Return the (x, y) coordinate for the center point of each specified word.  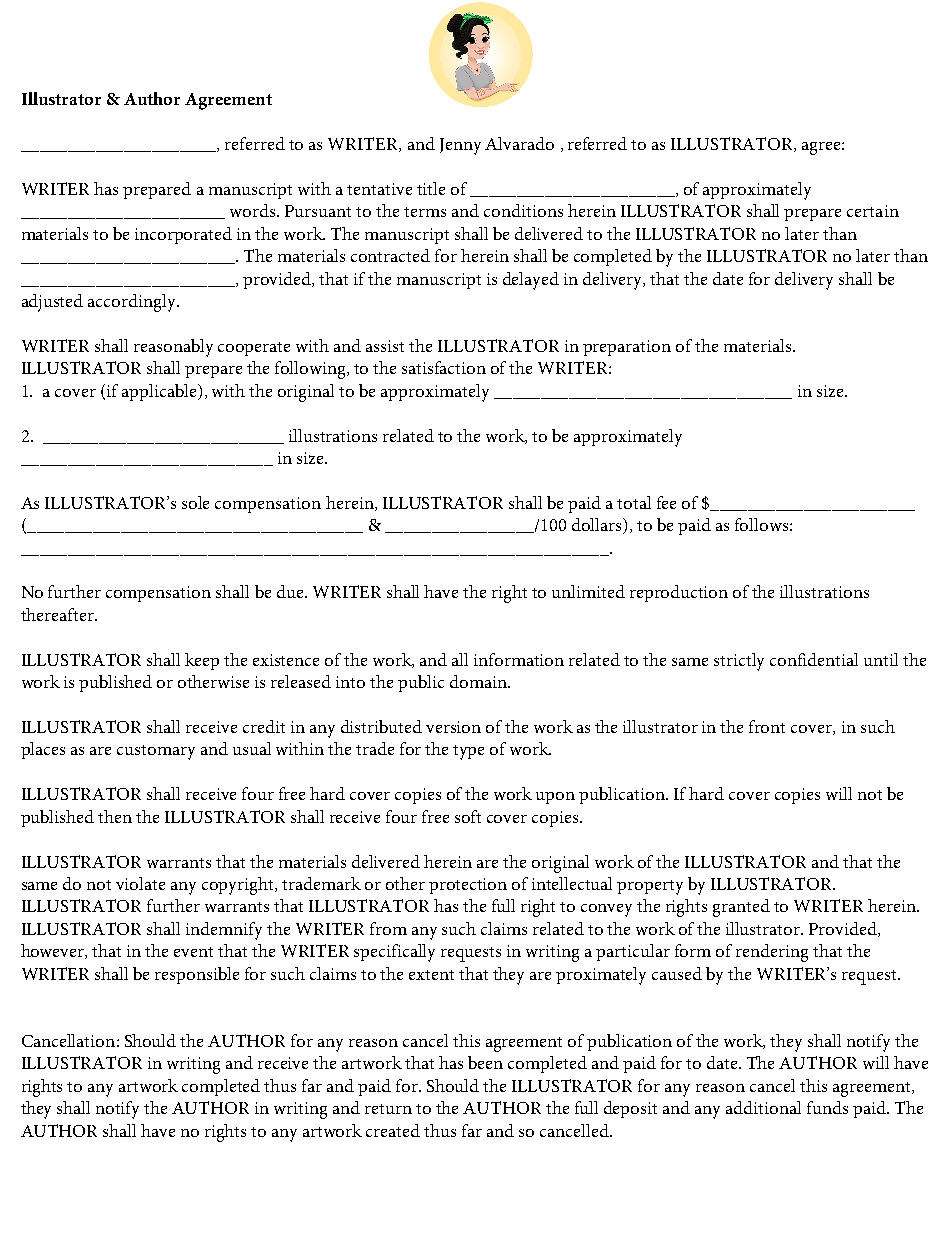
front (767, 726)
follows (761, 524)
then (115, 816)
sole (195, 502)
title (431, 188)
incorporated (183, 235)
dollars (598, 526)
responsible (197, 975)
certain (873, 211)
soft (468, 816)
